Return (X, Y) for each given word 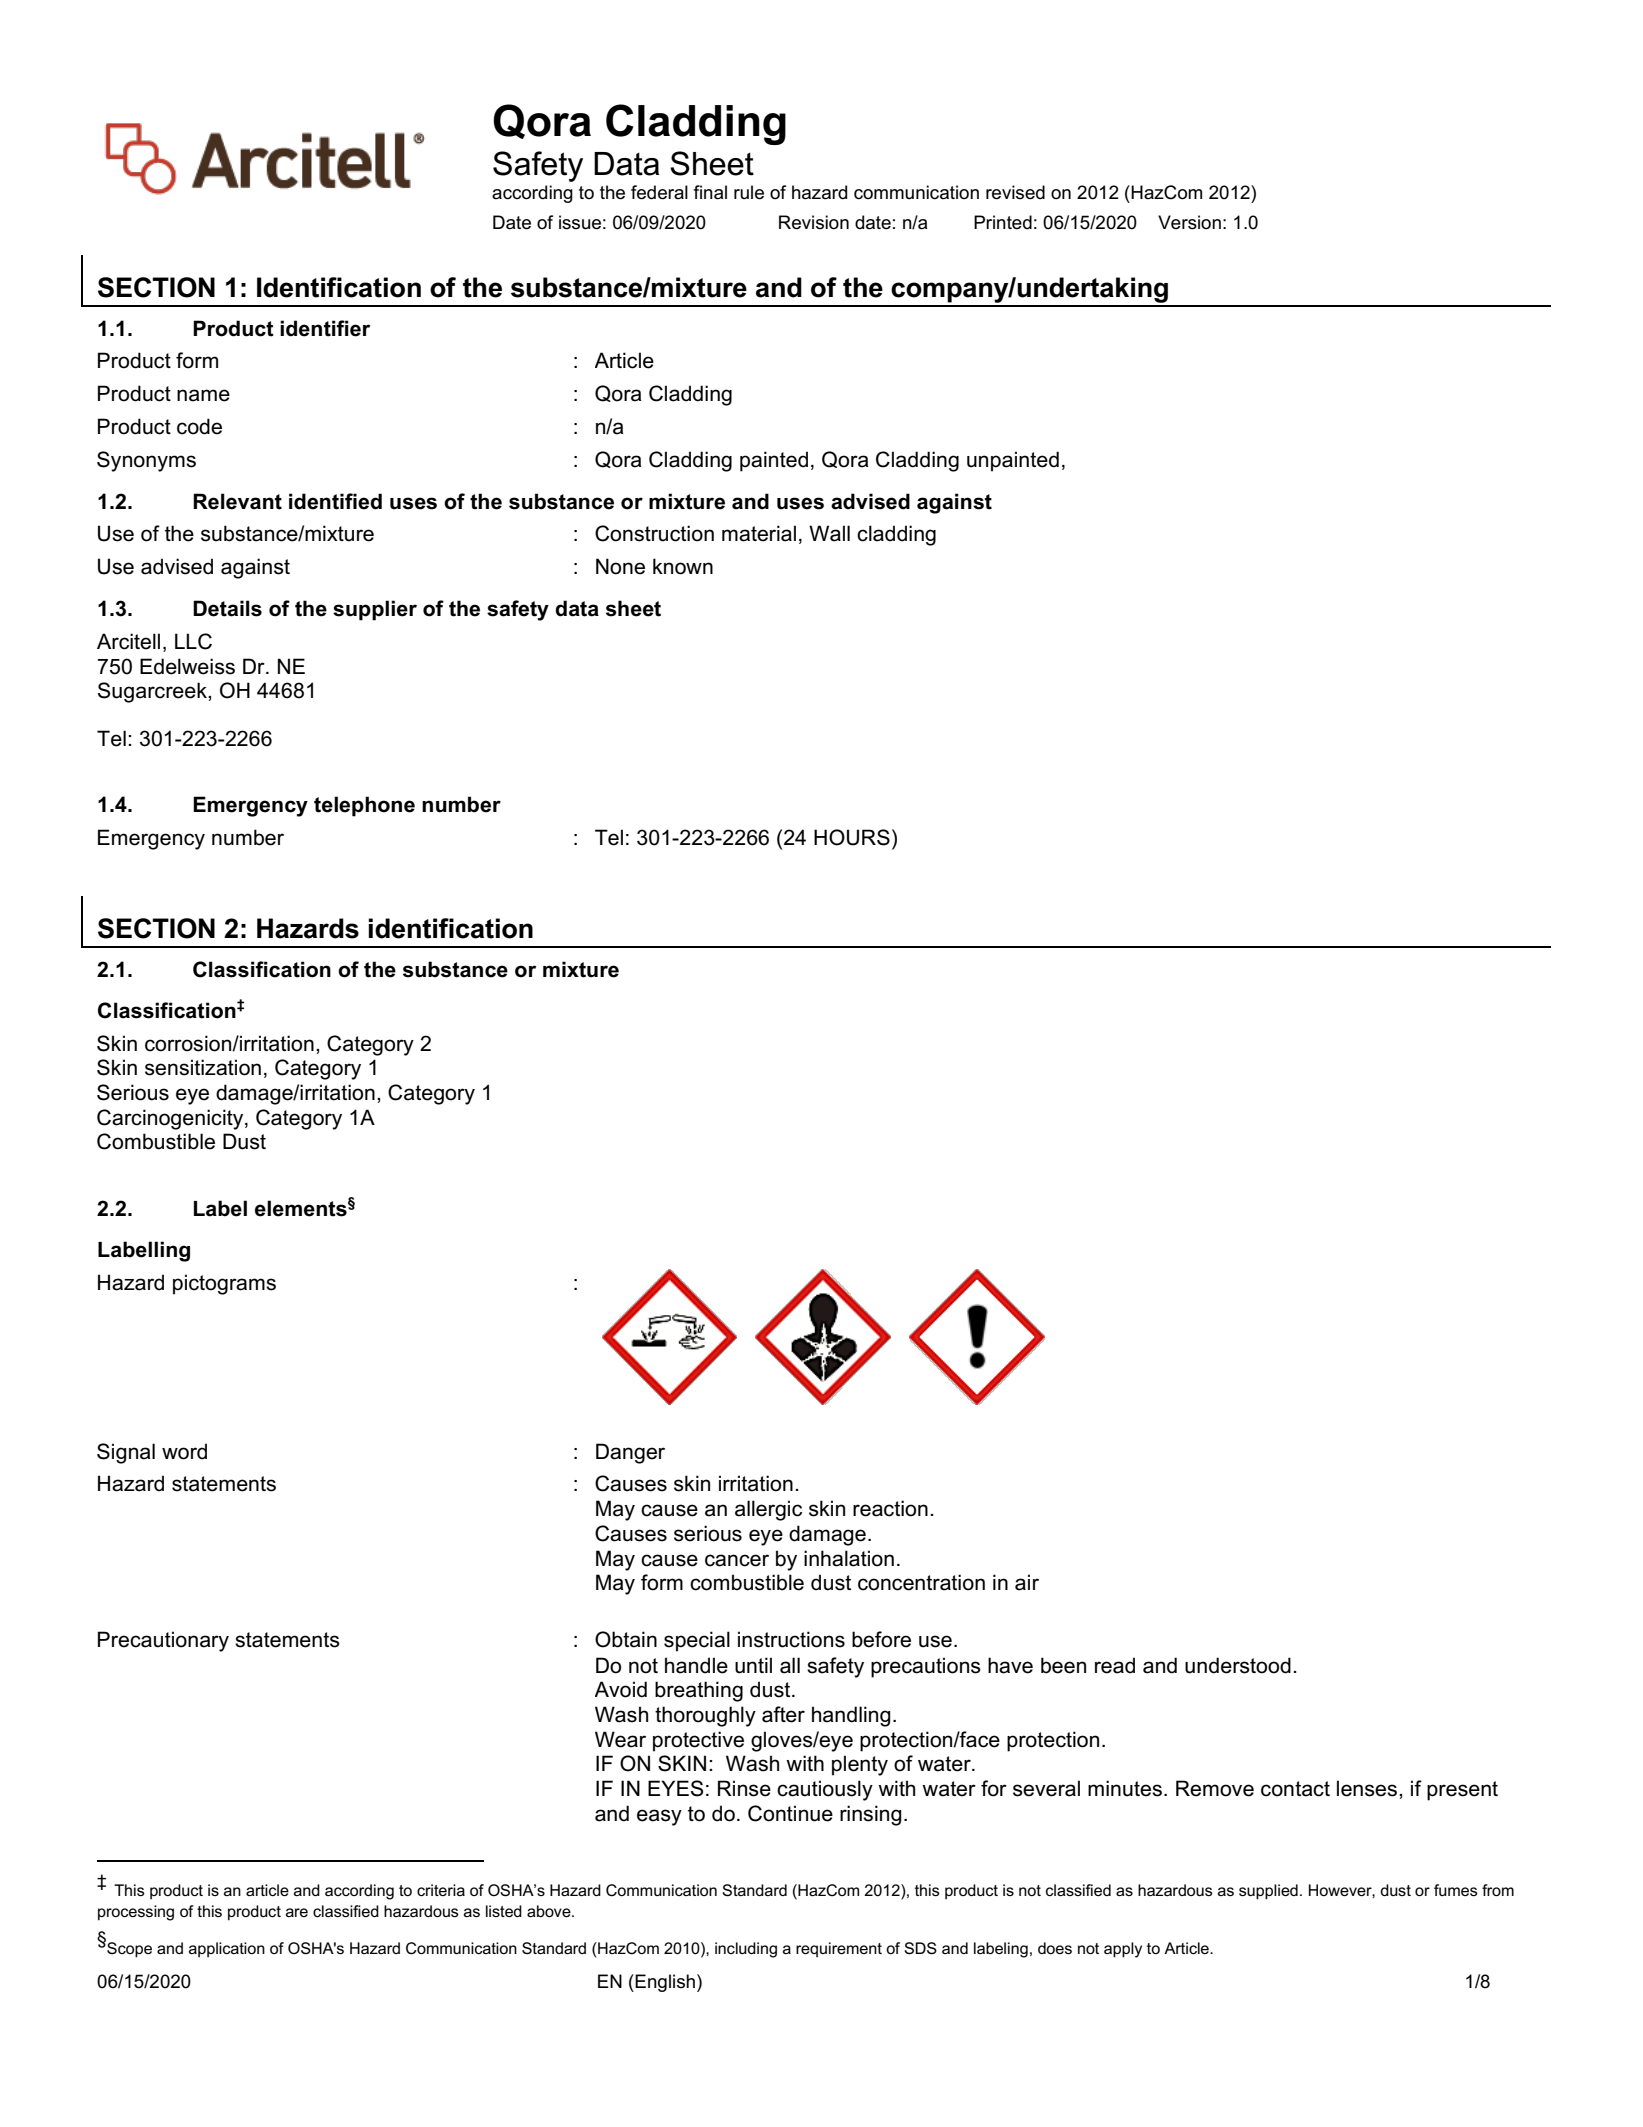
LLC (193, 641)
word (184, 1451)
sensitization (203, 1067)
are (297, 1912)
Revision (814, 222)
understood (1238, 1665)
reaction (890, 1508)
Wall (829, 533)
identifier (325, 328)
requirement (839, 1949)
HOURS (852, 837)
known (683, 566)
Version (1189, 222)
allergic (768, 1510)
